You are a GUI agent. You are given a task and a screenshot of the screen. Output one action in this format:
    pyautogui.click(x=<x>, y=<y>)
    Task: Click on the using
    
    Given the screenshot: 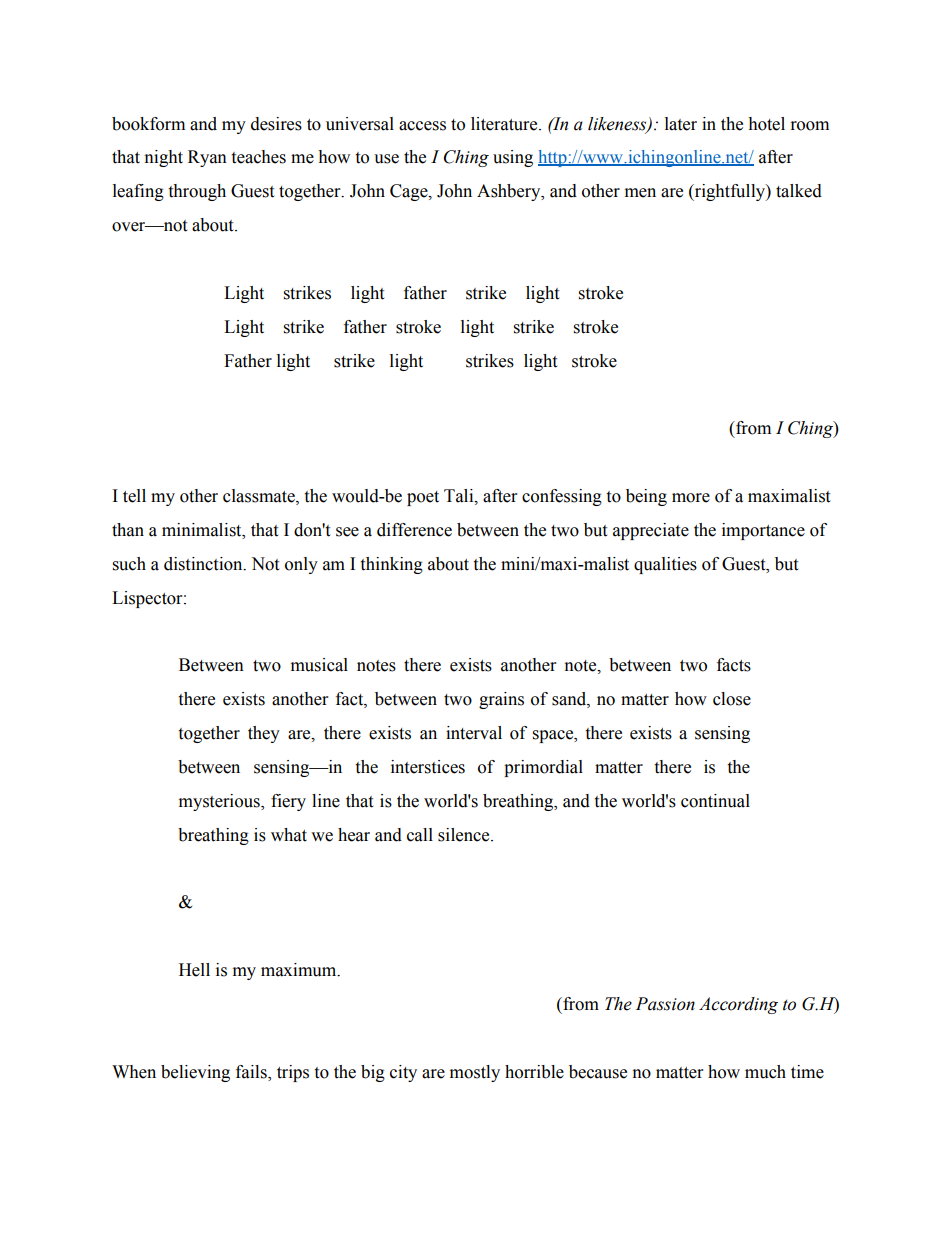 What is the action you would take?
    pyautogui.click(x=513, y=158)
